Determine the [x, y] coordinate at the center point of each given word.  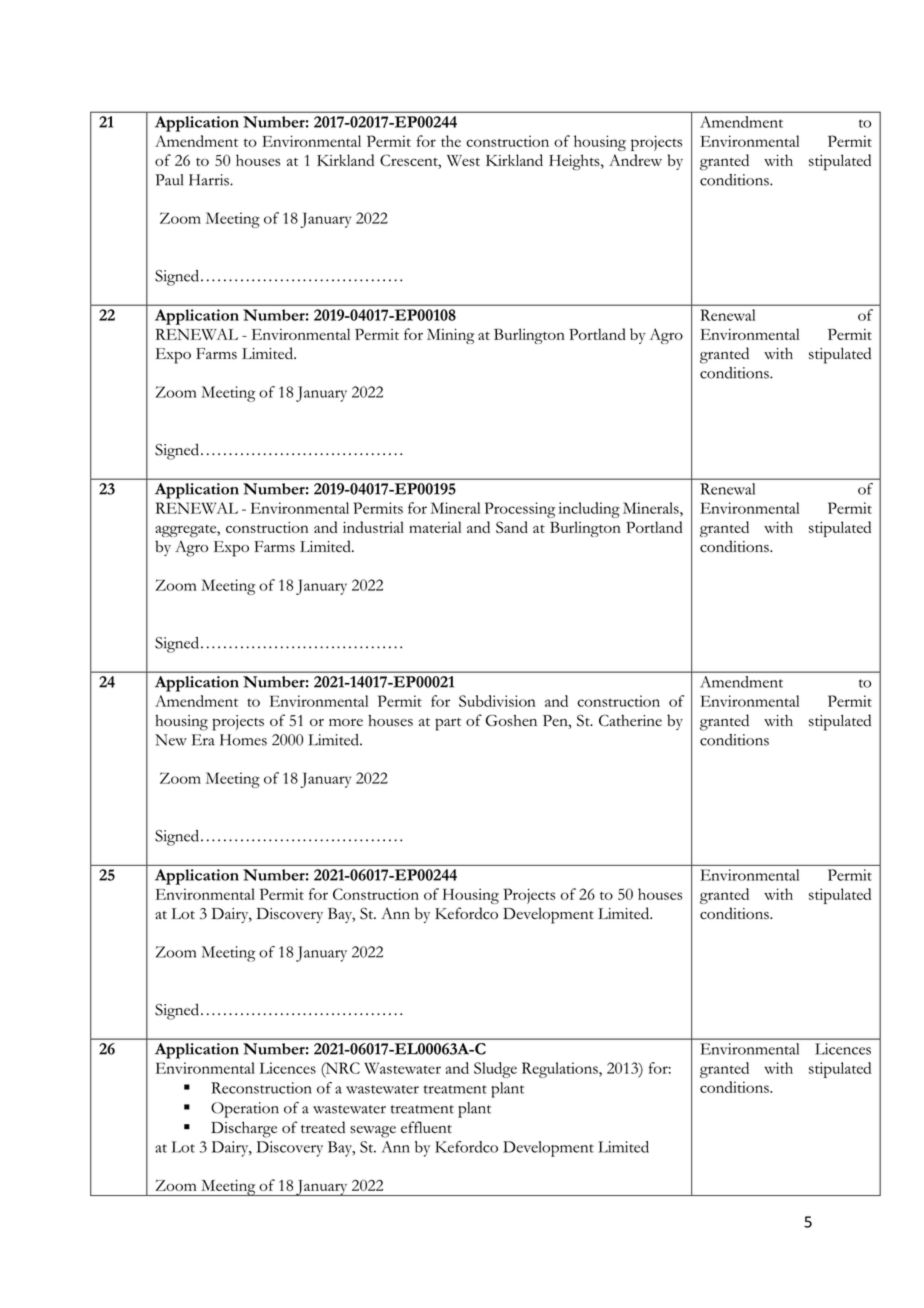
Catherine [630, 720]
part [448, 724]
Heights [575, 162]
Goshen [511, 721]
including [589, 510]
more [346, 722]
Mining [450, 336]
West [463, 160]
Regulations [561, 1070]
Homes [243, 740]
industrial [373, 527]
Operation [245, 1110]
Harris [210, 180]
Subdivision [497, 701]
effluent [426, 1127]
